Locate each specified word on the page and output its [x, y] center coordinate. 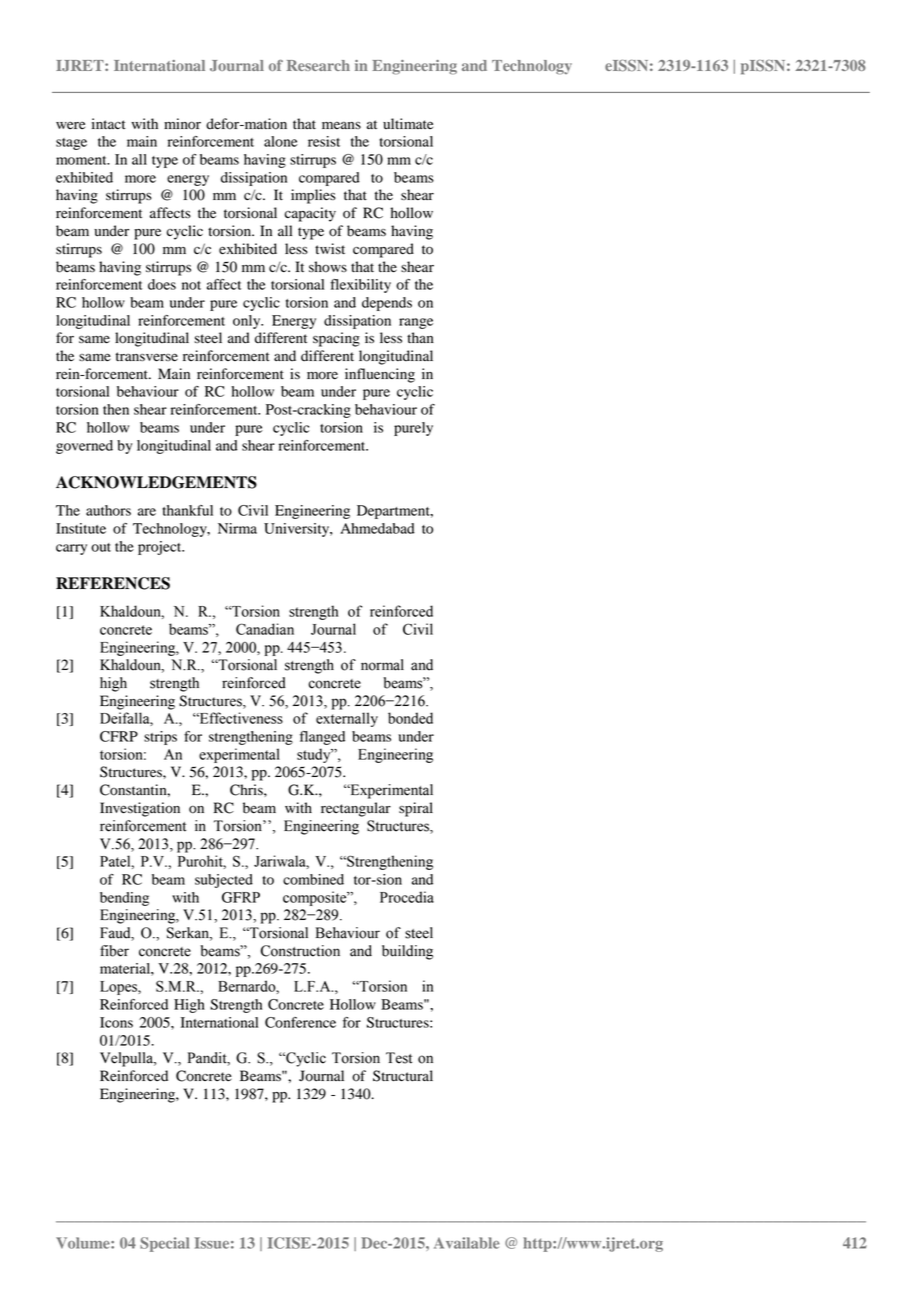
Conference [300, 1022]
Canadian [265, 629]
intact [109, 123]
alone [281, 141]
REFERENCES [113, 583]
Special [164, 1244]
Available [466, 1243]
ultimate [408, 123]
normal [382, 665]
